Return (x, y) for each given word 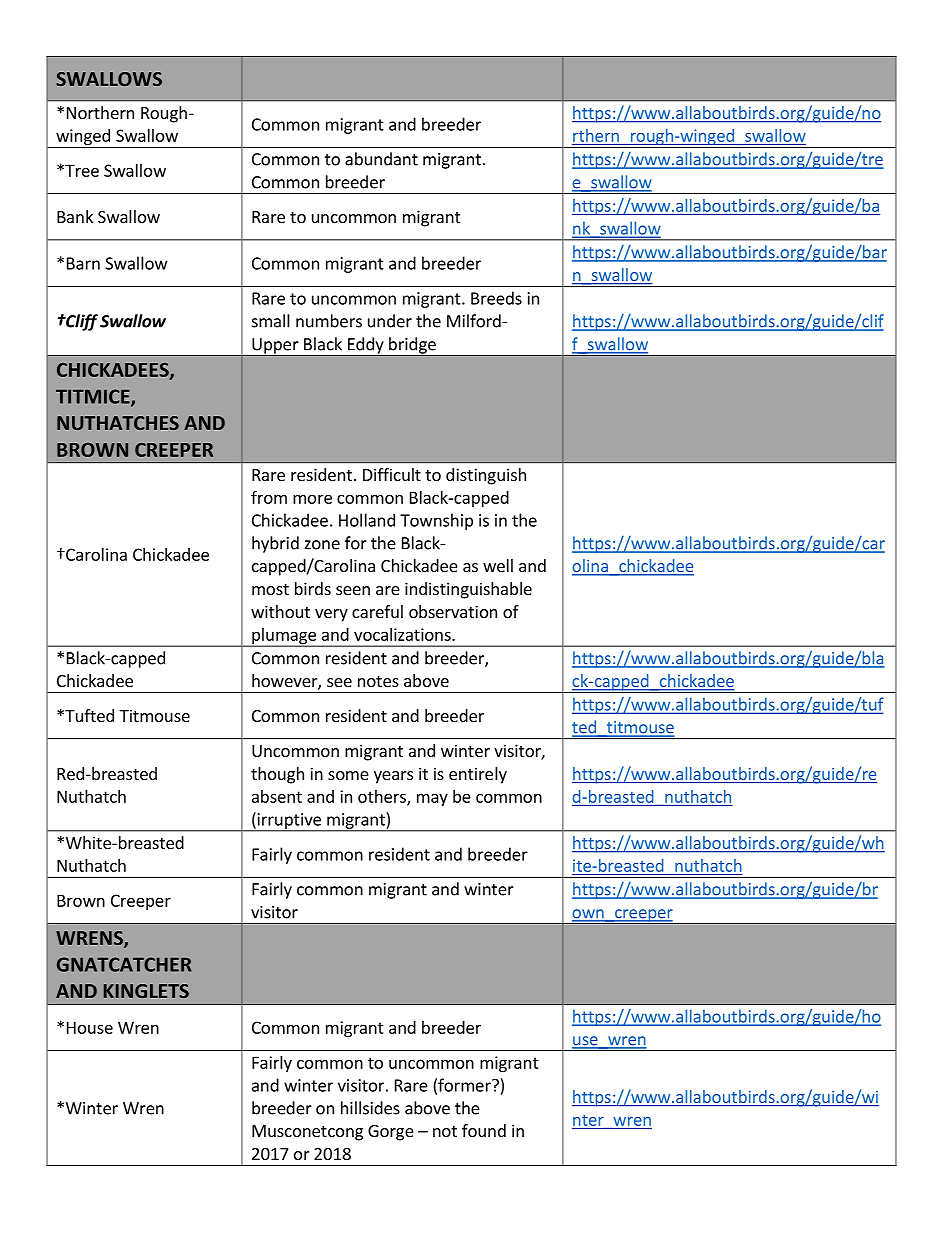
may (432, 799)
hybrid (275, 544)
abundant (381, 159)
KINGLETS (146, 991)
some (348, 775)
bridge (412, 346)
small (271, 321)
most (270, 589)
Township (436, 521)
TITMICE (94, 397)
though (277, 775)
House (90, 1027)
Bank (75, 216)
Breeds (496, 298)
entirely (478, 775)
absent (277, 796)
